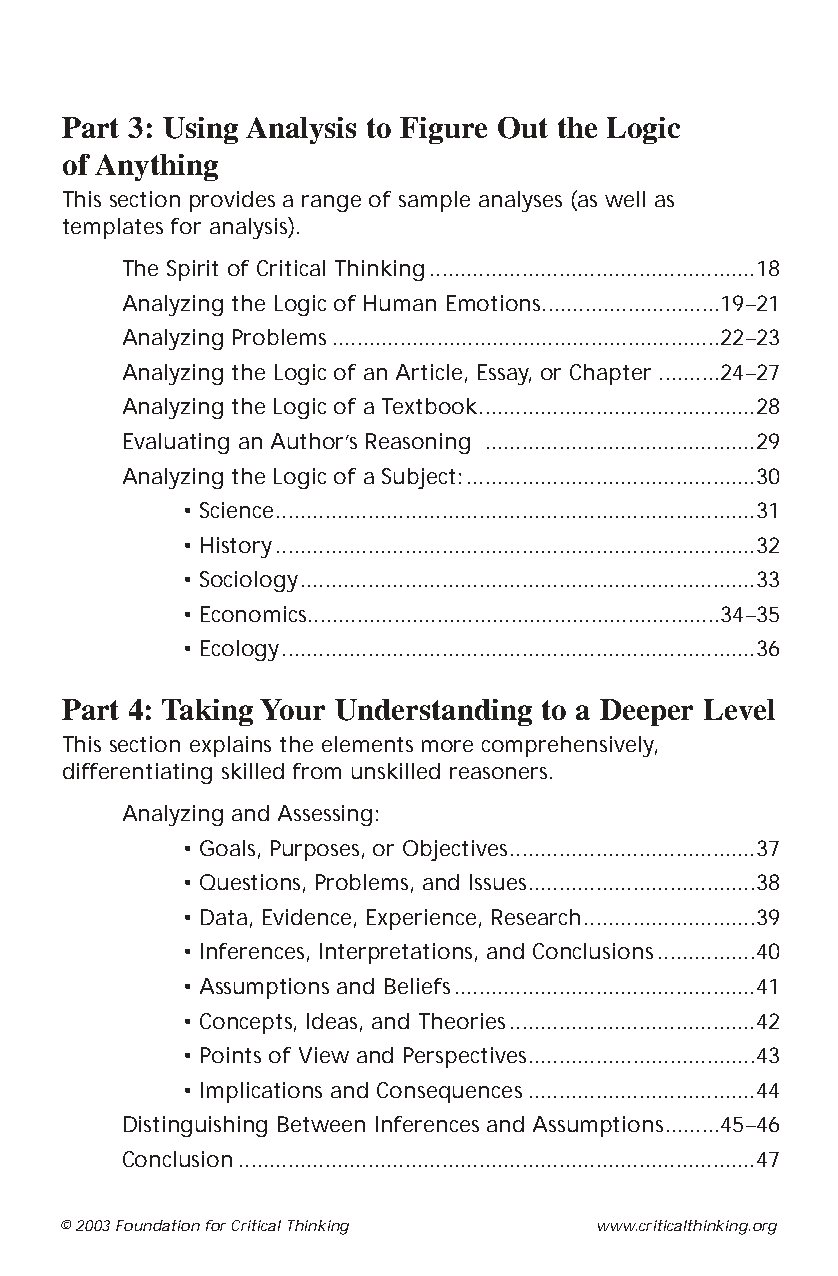  What do you see at coordinates (646, 712) in the document?
I see `Deeper` at bounding box center [646, 712].
